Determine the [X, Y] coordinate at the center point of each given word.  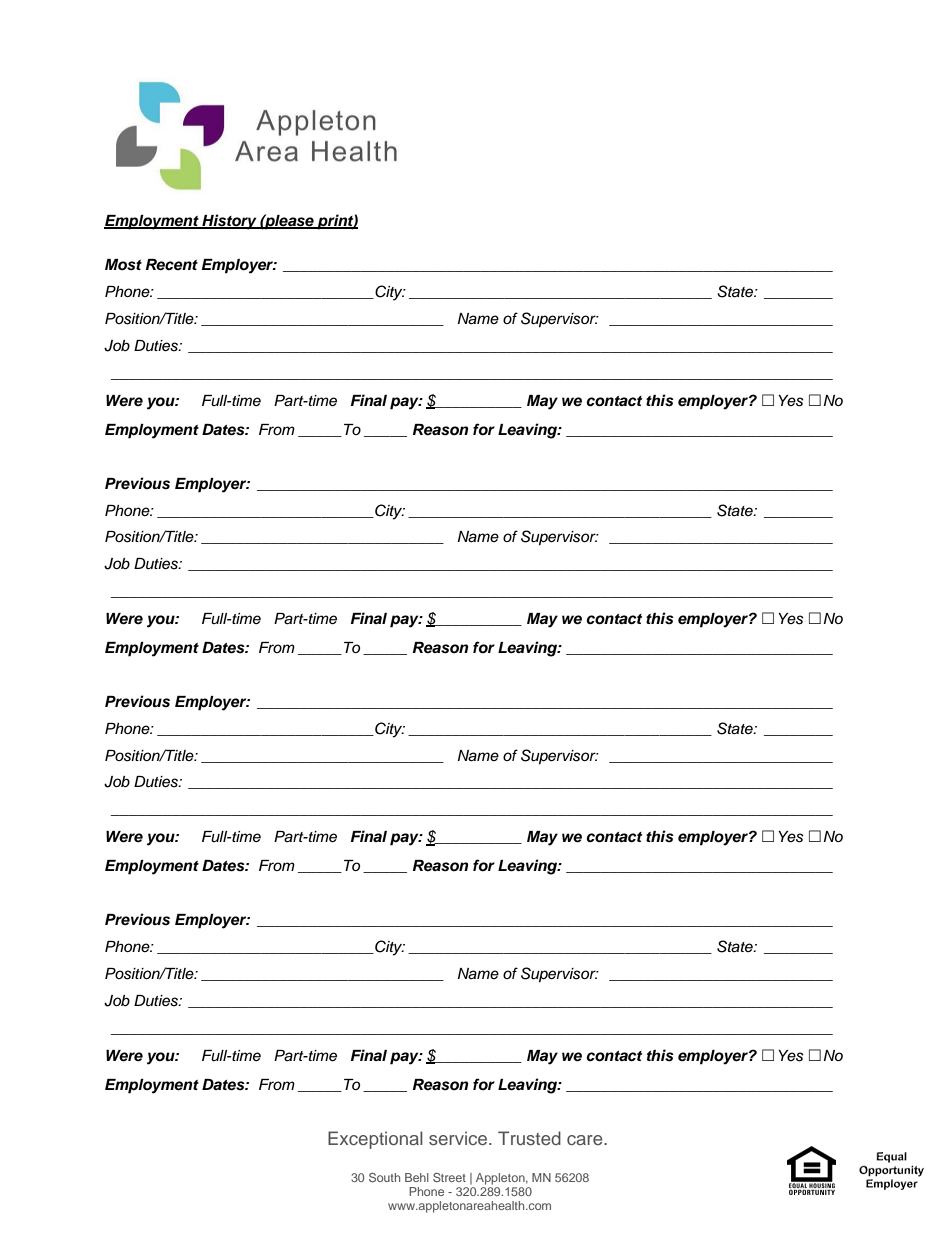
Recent [172, 265]
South [384, 1177]
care [586, 1140]
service [459, 1138]
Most [123, 265]
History [229, 222]
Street [449, 1177]
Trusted [529, 1138]
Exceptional [375, 1140]
